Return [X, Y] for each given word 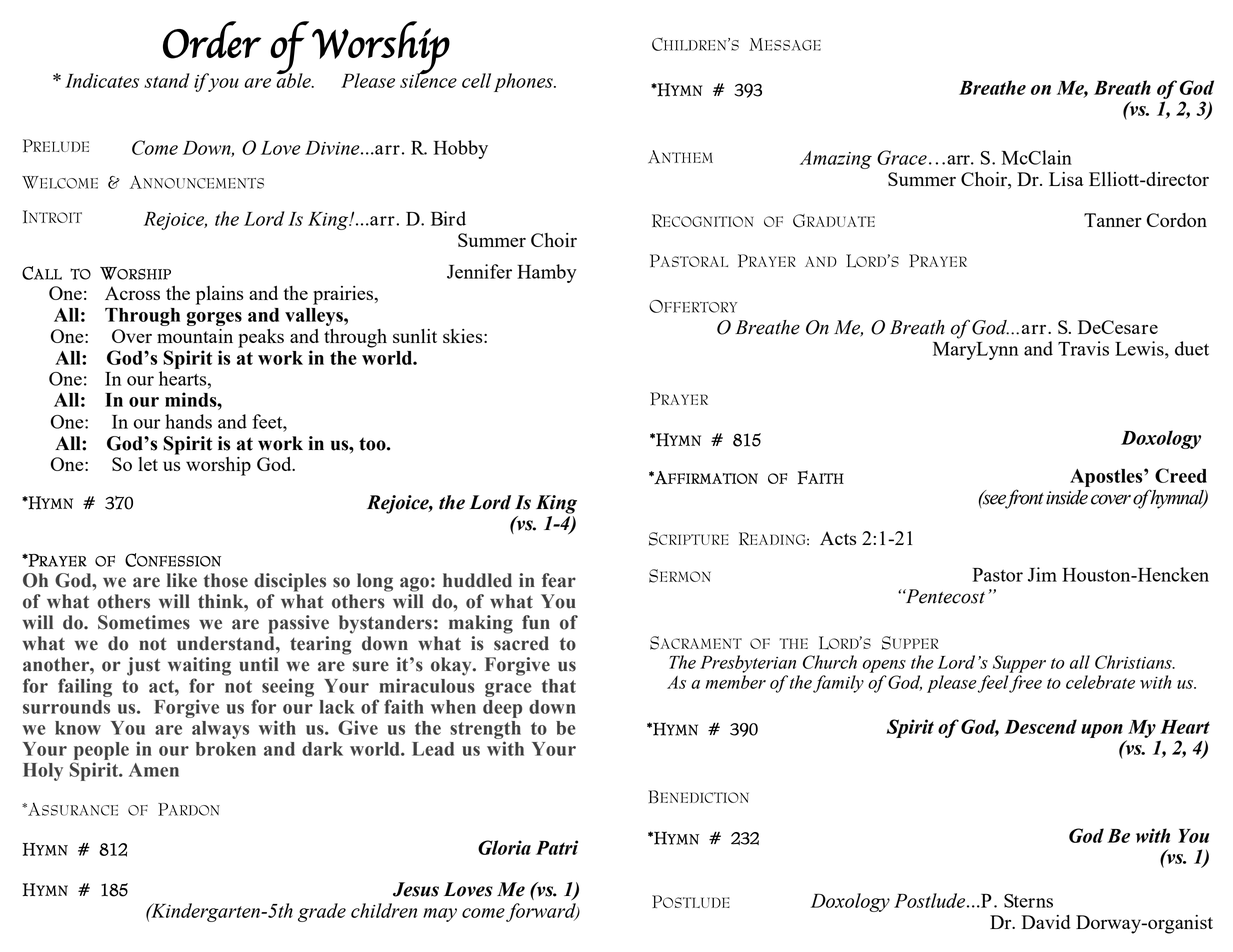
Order [212, 40]
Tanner [1113, 220]
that [559, 686]
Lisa [1066, 179]
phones [524, 82]
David [1046, 922]
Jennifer [479, 271]
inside [1067, 497]
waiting [199, 666]
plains [220, 295]
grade [322, 912]
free [1025, 684]
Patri [557, 847]
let [148, 464]
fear [559, 580]
